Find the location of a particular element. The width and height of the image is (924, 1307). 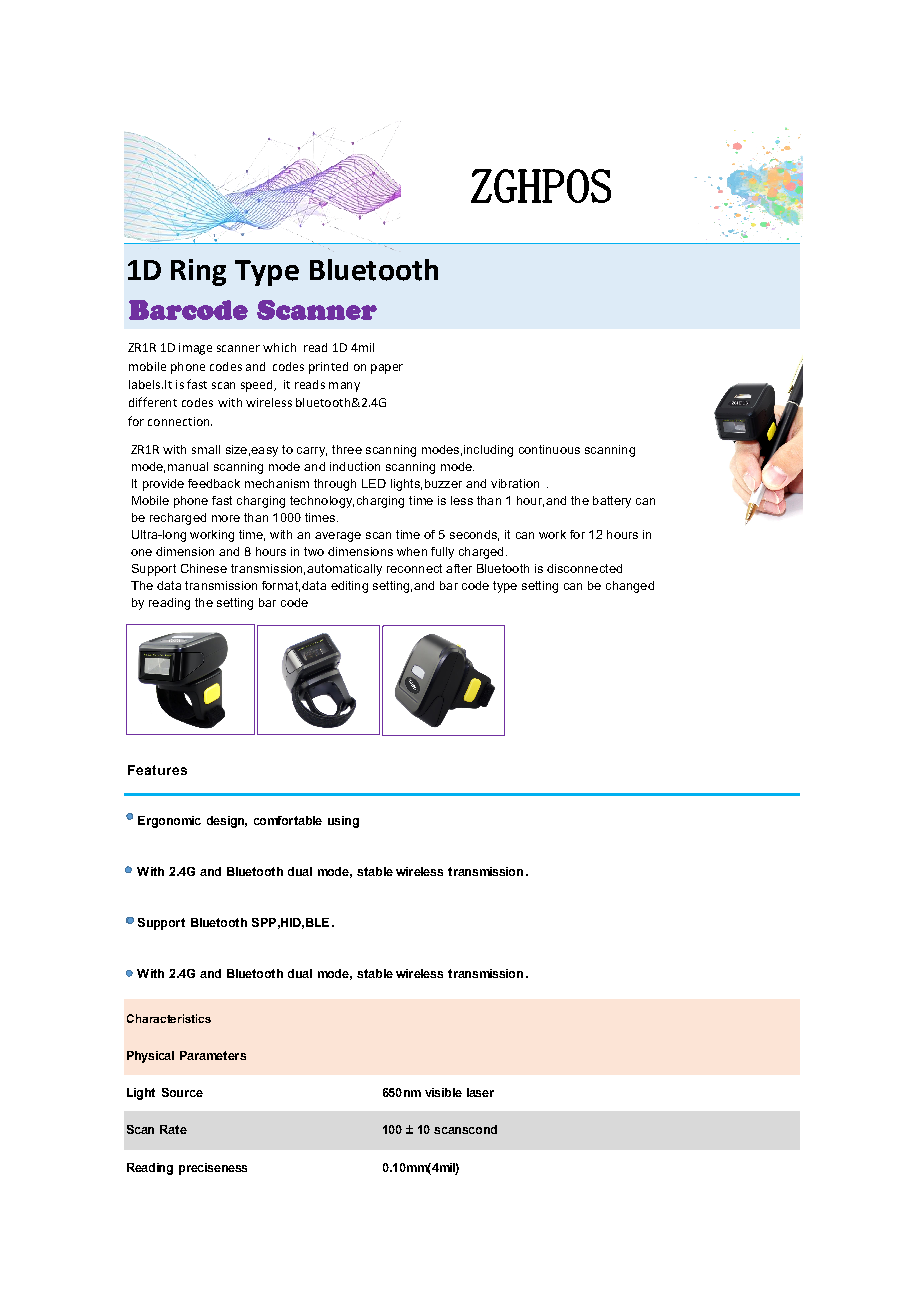

changed is located at coordinates (630, 587).
